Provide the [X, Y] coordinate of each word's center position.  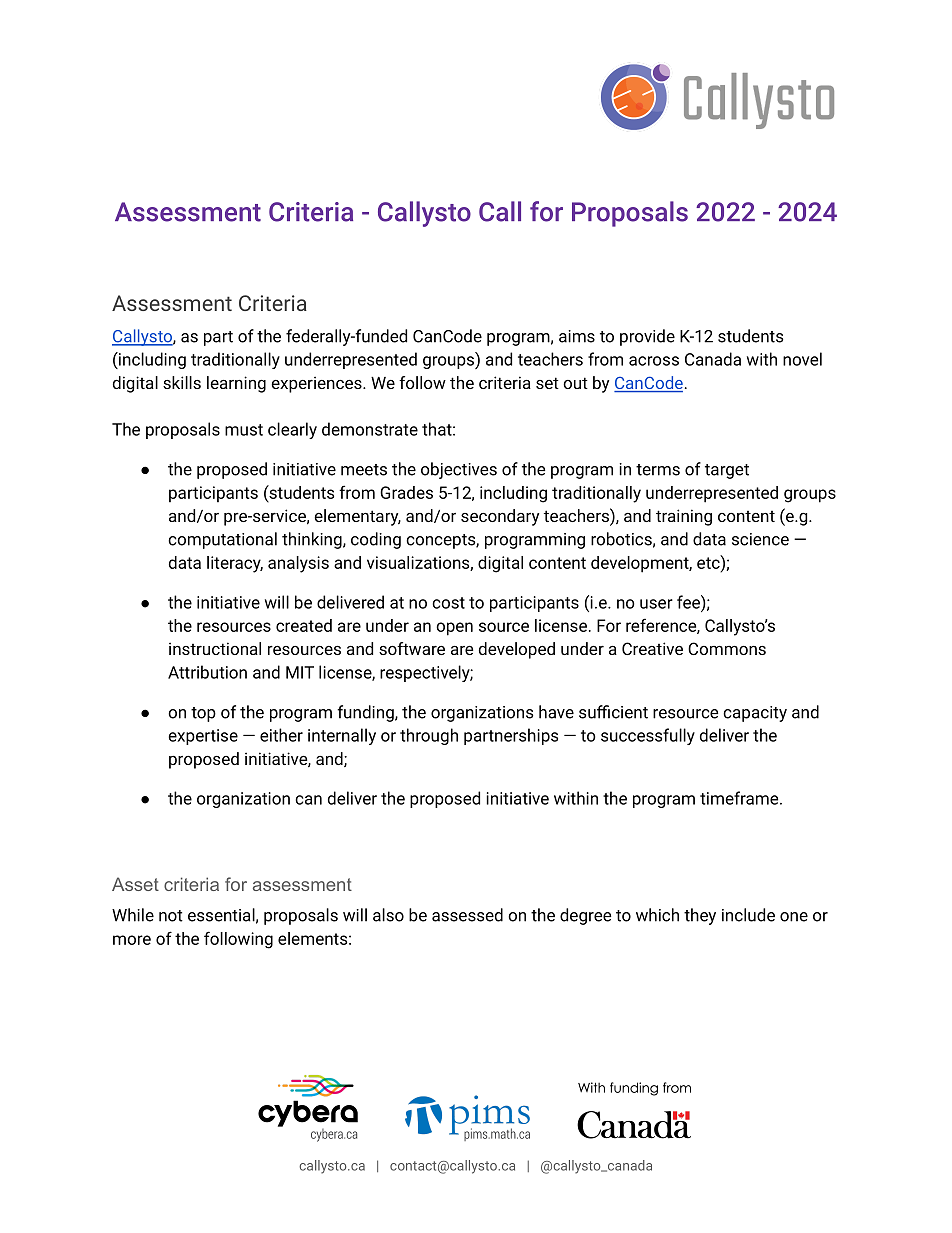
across [654, 361]
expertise [203, 737]
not [171, 916]
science [760, 539]
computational [222, 540]
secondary [500, 517]
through [429, 736]
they [700, 916]
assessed [467, 915]
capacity [755, 714]
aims [577, 336]
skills [182, 382]
